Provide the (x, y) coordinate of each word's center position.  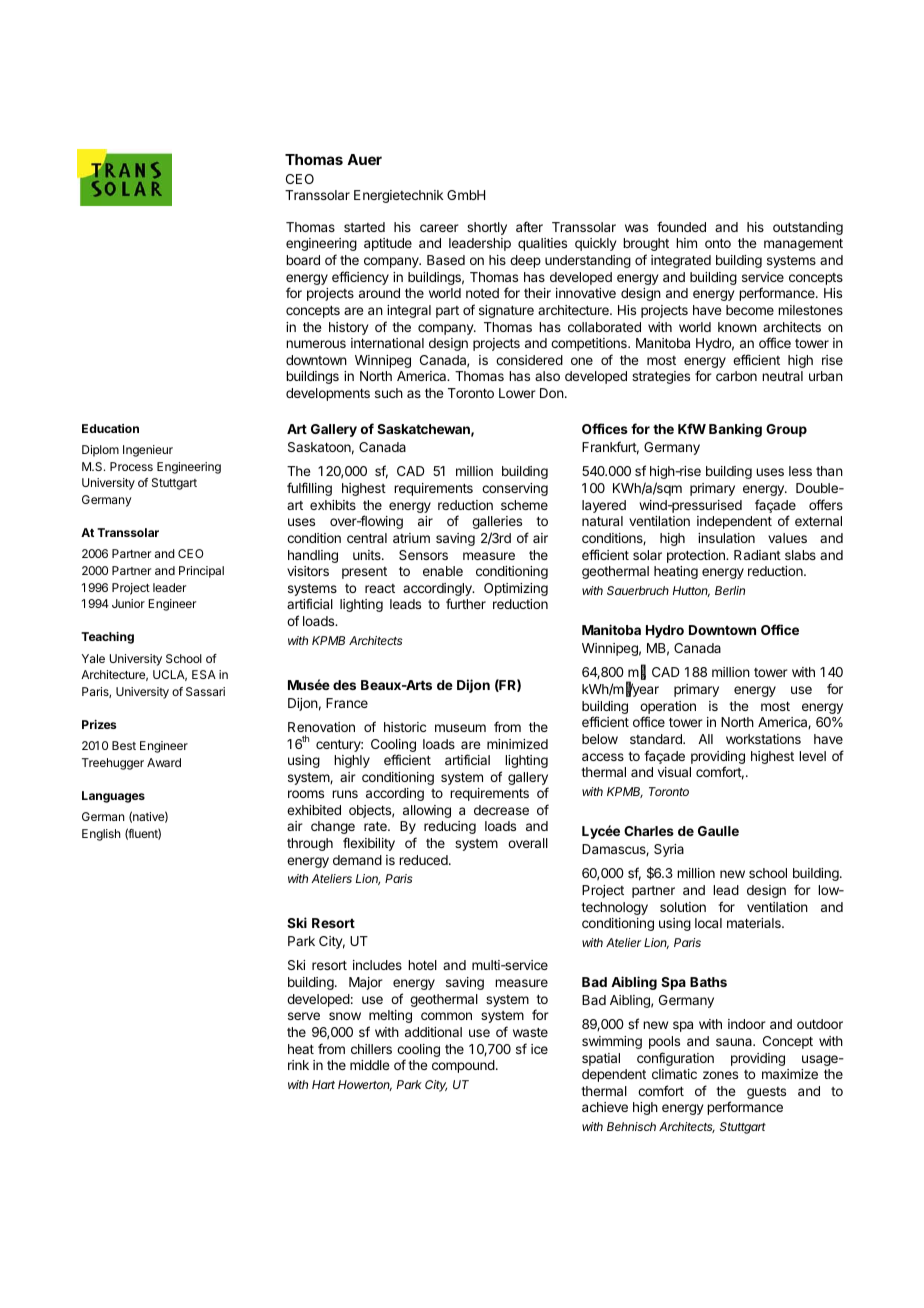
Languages (113, 797)
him (686, 243)
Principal (201, 572)
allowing (427, 811)
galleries (497, 522)
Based (446, 260)
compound (463, 1066)
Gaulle (718, 831)
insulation (726, 538)
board (303, 260)
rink (298, 1065)
